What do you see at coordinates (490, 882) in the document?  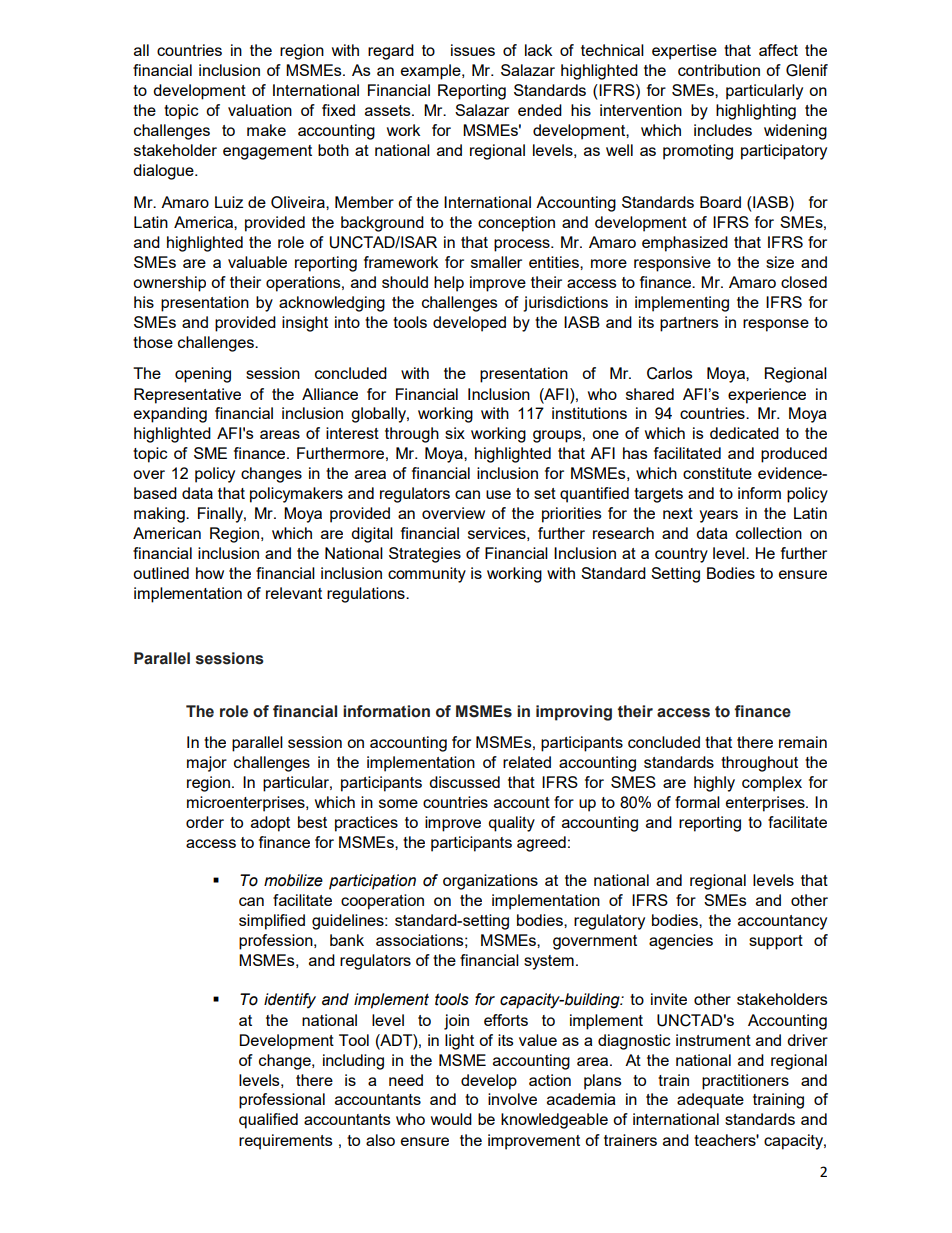 I see `organizations` at bounding box center [490, 882].
